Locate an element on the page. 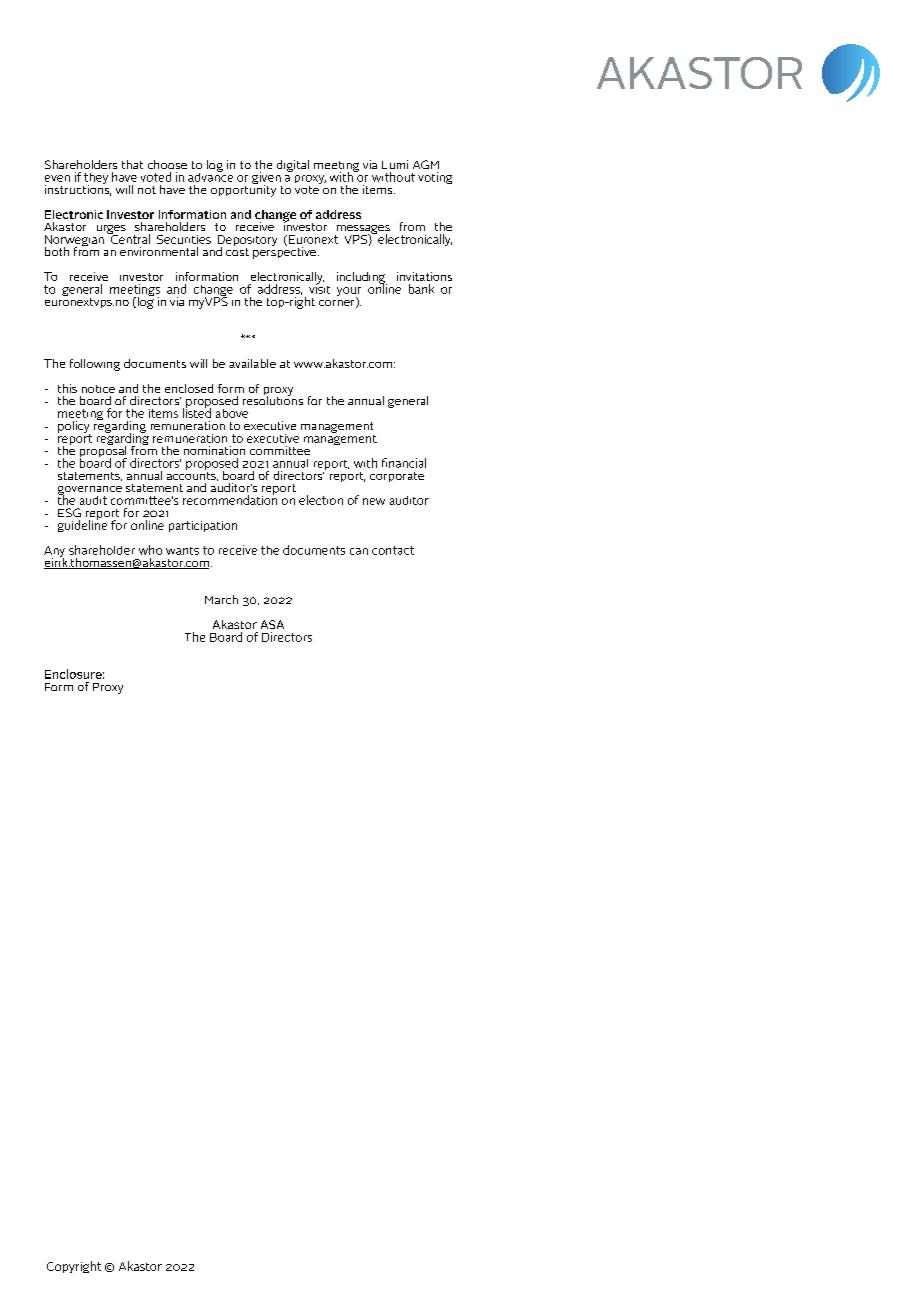 The image size is (924, 1308). financial is located at coordinates (404, 463).
